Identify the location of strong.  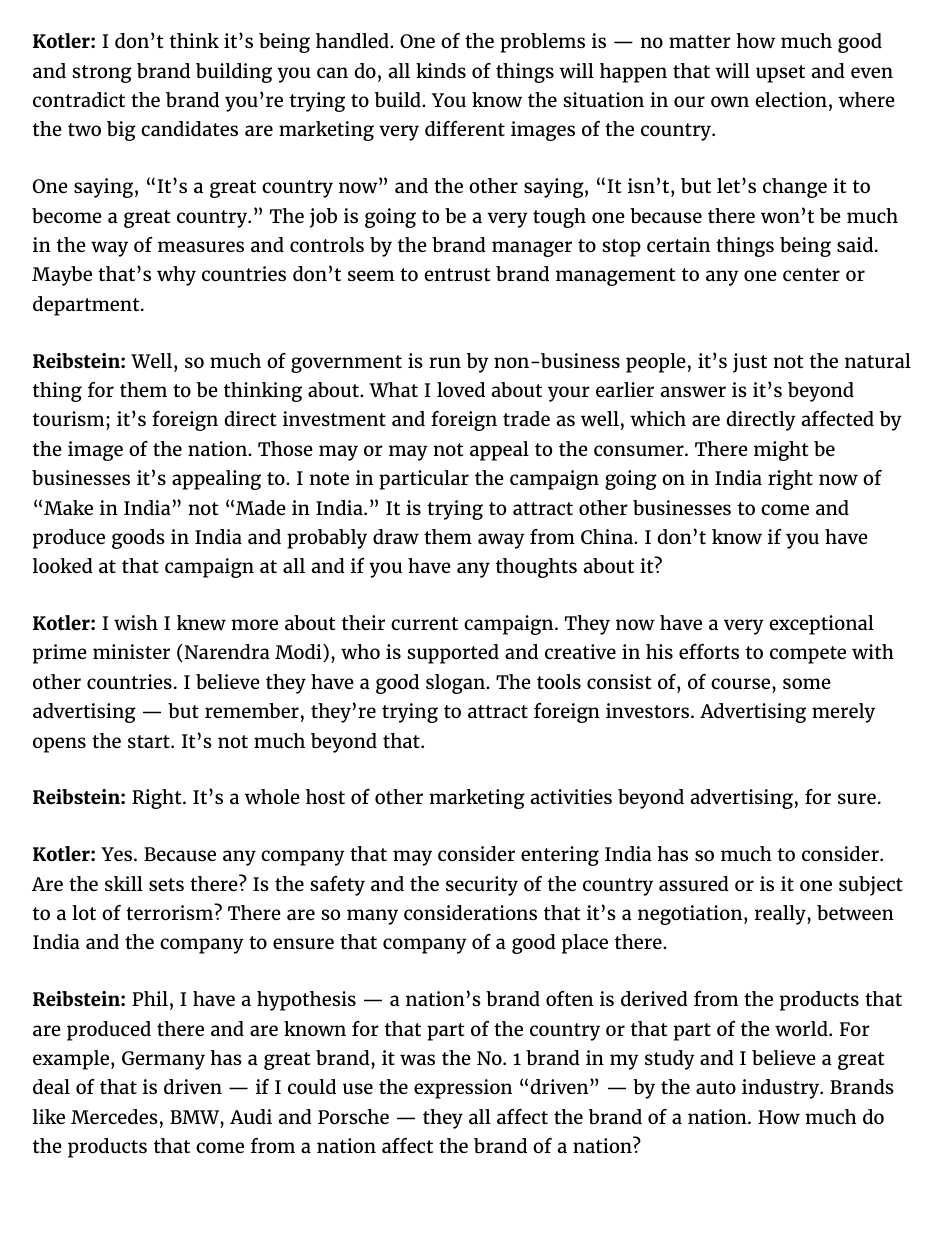
(102, 74).
